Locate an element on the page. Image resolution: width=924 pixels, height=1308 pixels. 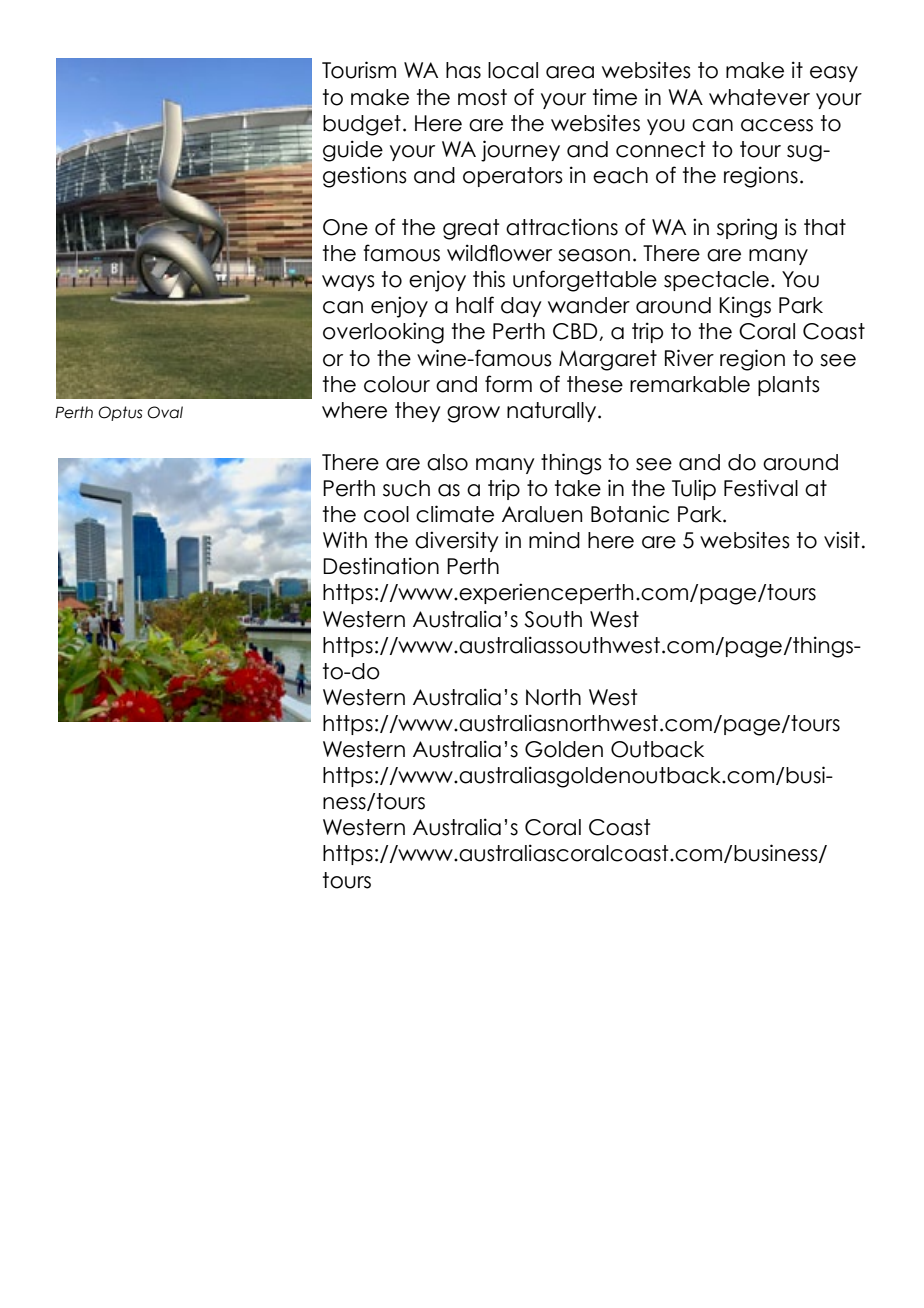
Oval is located at coordinates (165, 412).
